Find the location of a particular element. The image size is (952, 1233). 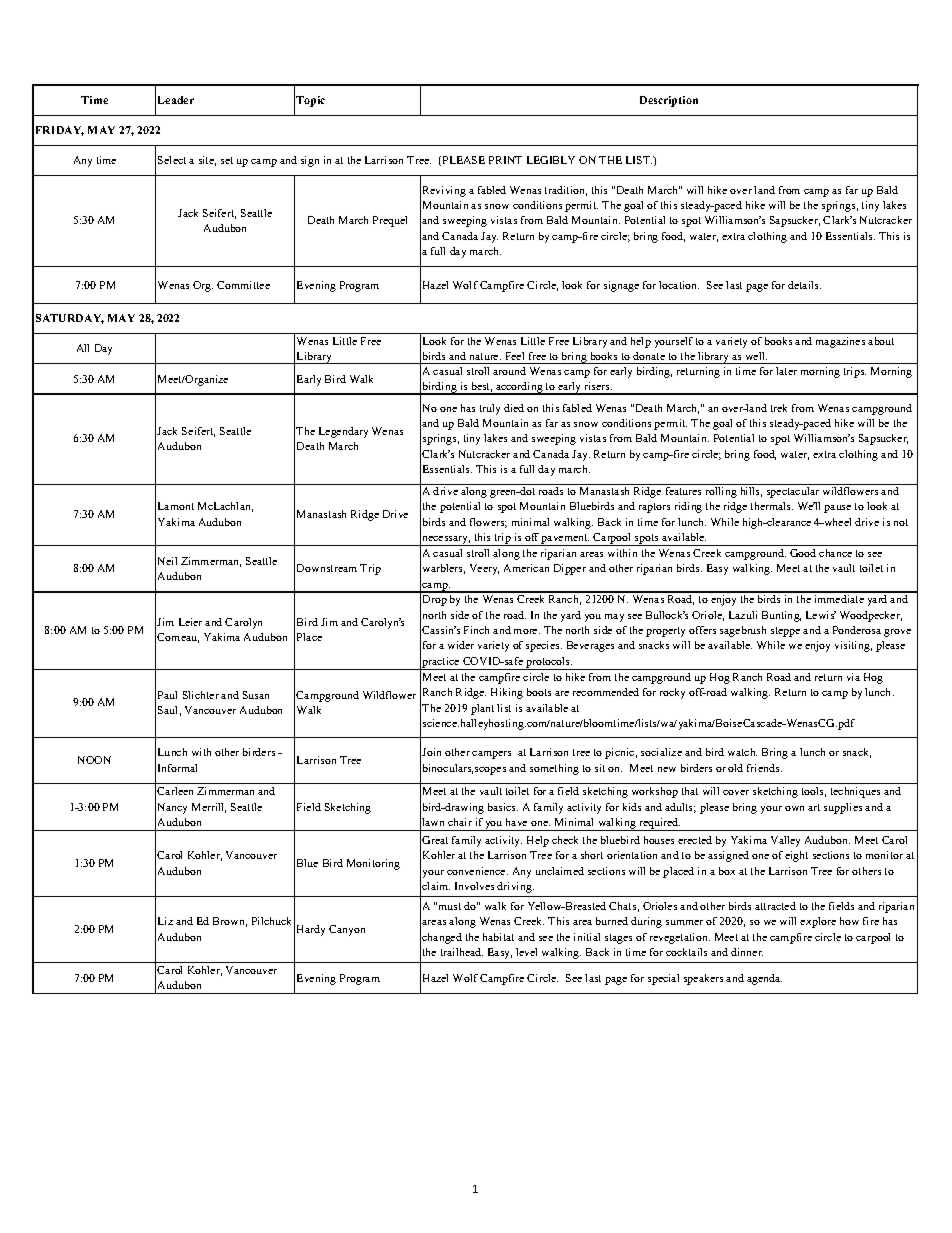

Good is located at coordinates (803, 553).
